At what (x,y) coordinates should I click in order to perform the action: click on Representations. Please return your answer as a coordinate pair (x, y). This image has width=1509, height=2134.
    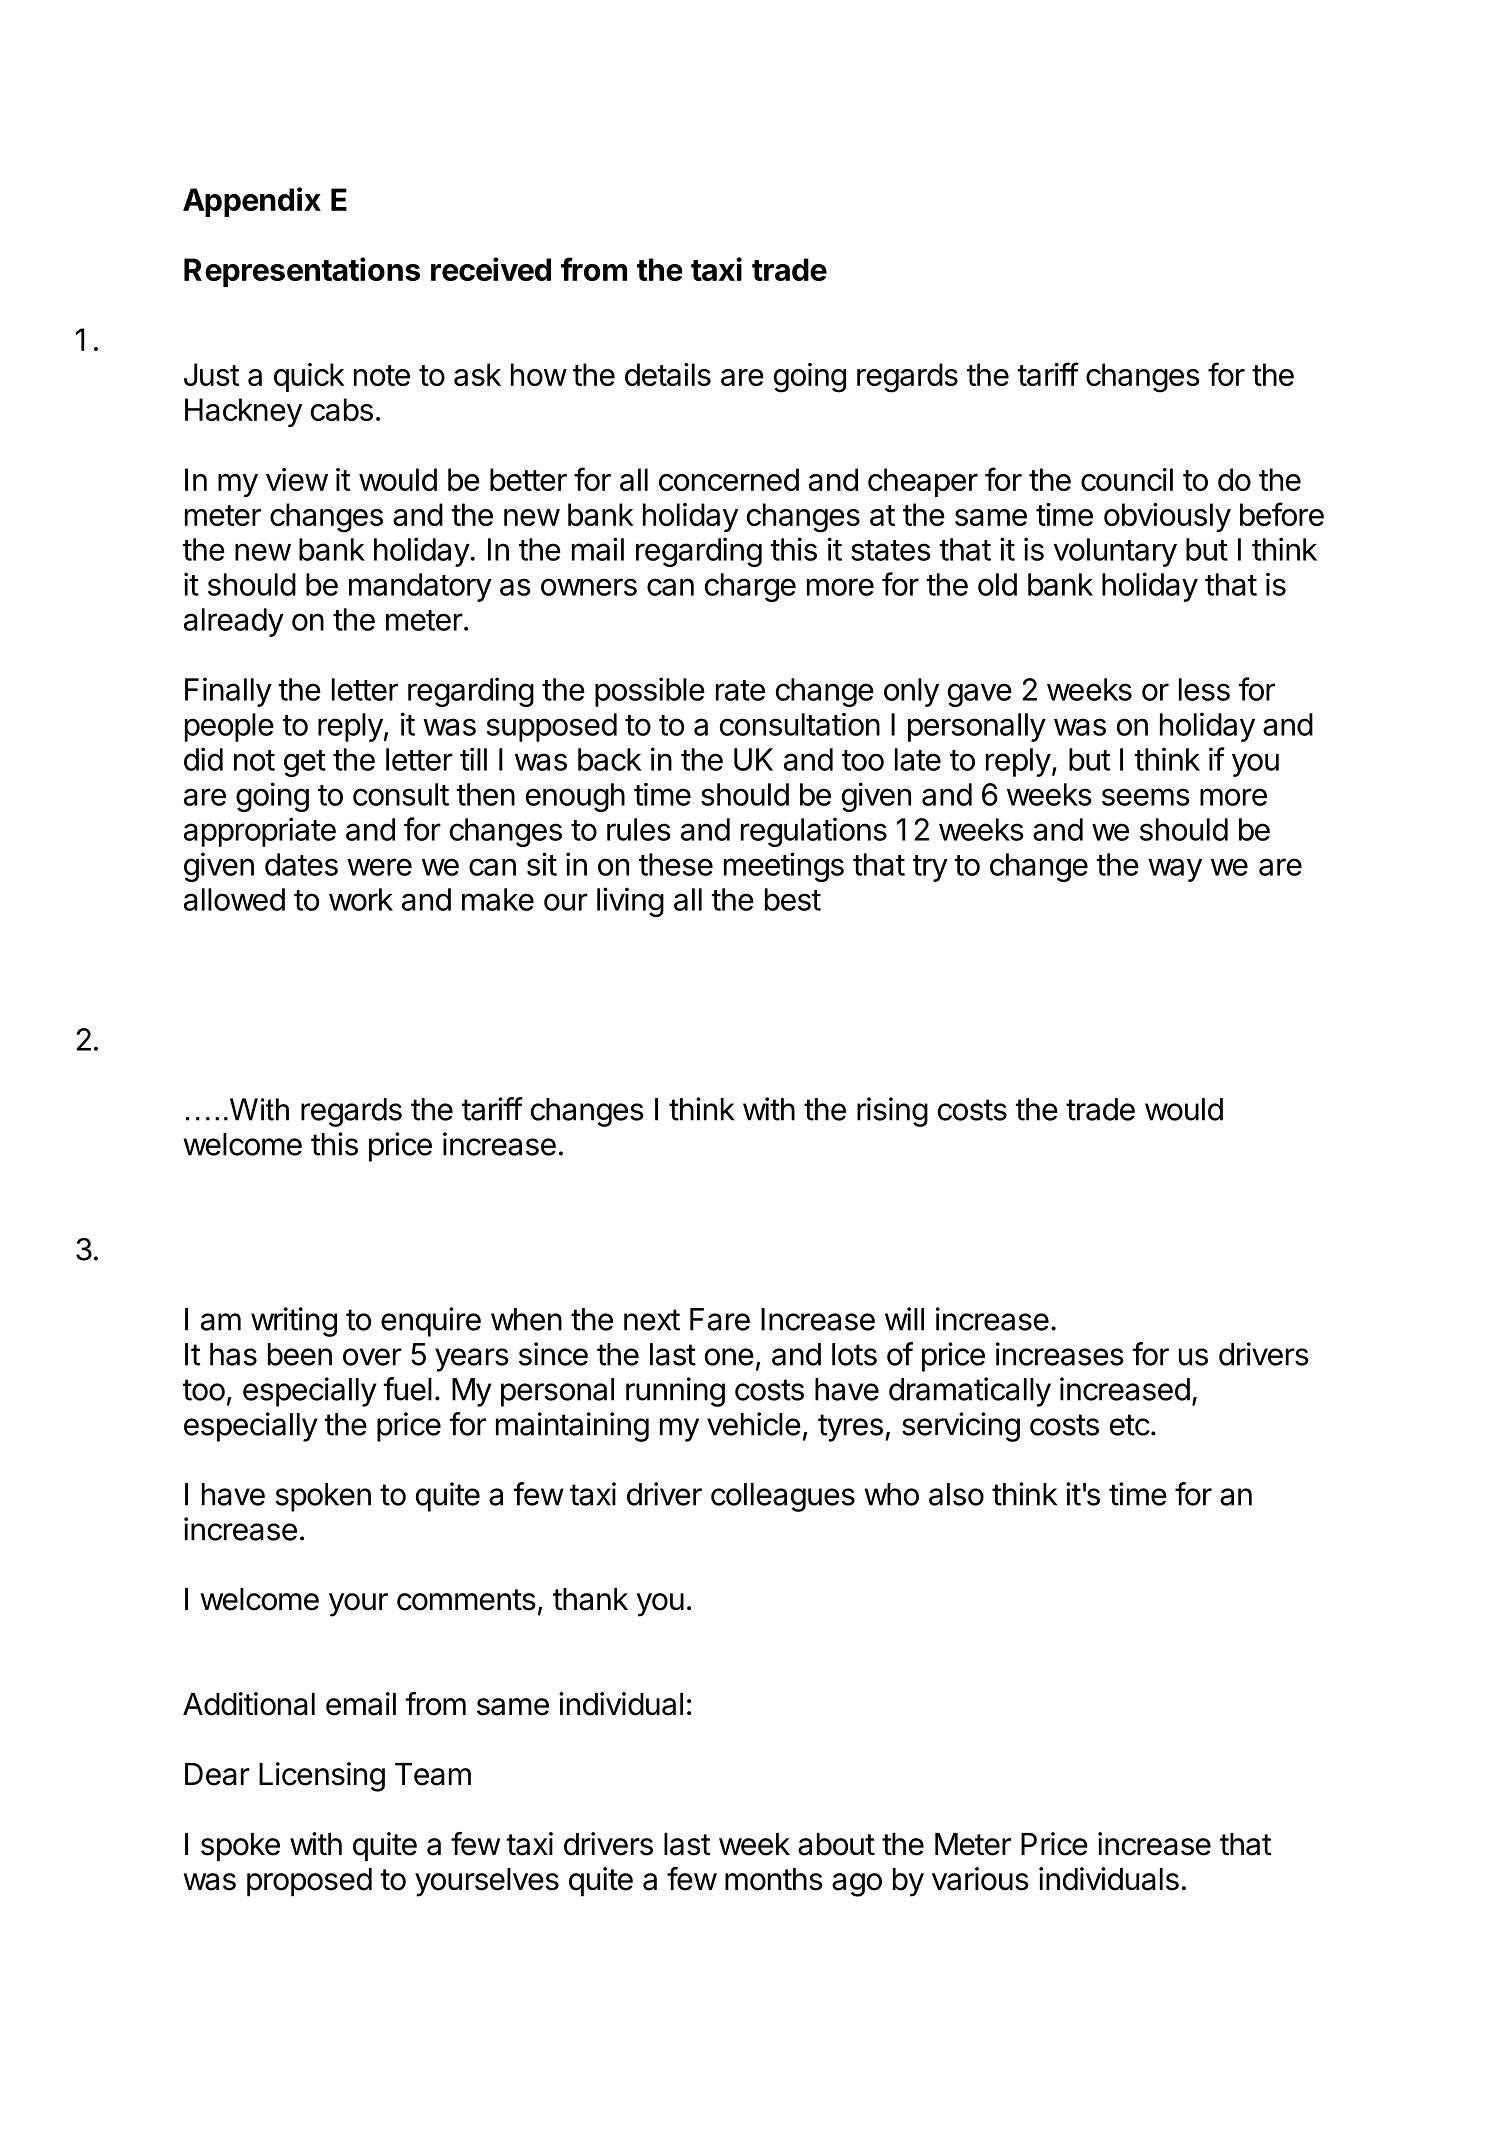
    Looking at the image, I should click on (302, 272).
